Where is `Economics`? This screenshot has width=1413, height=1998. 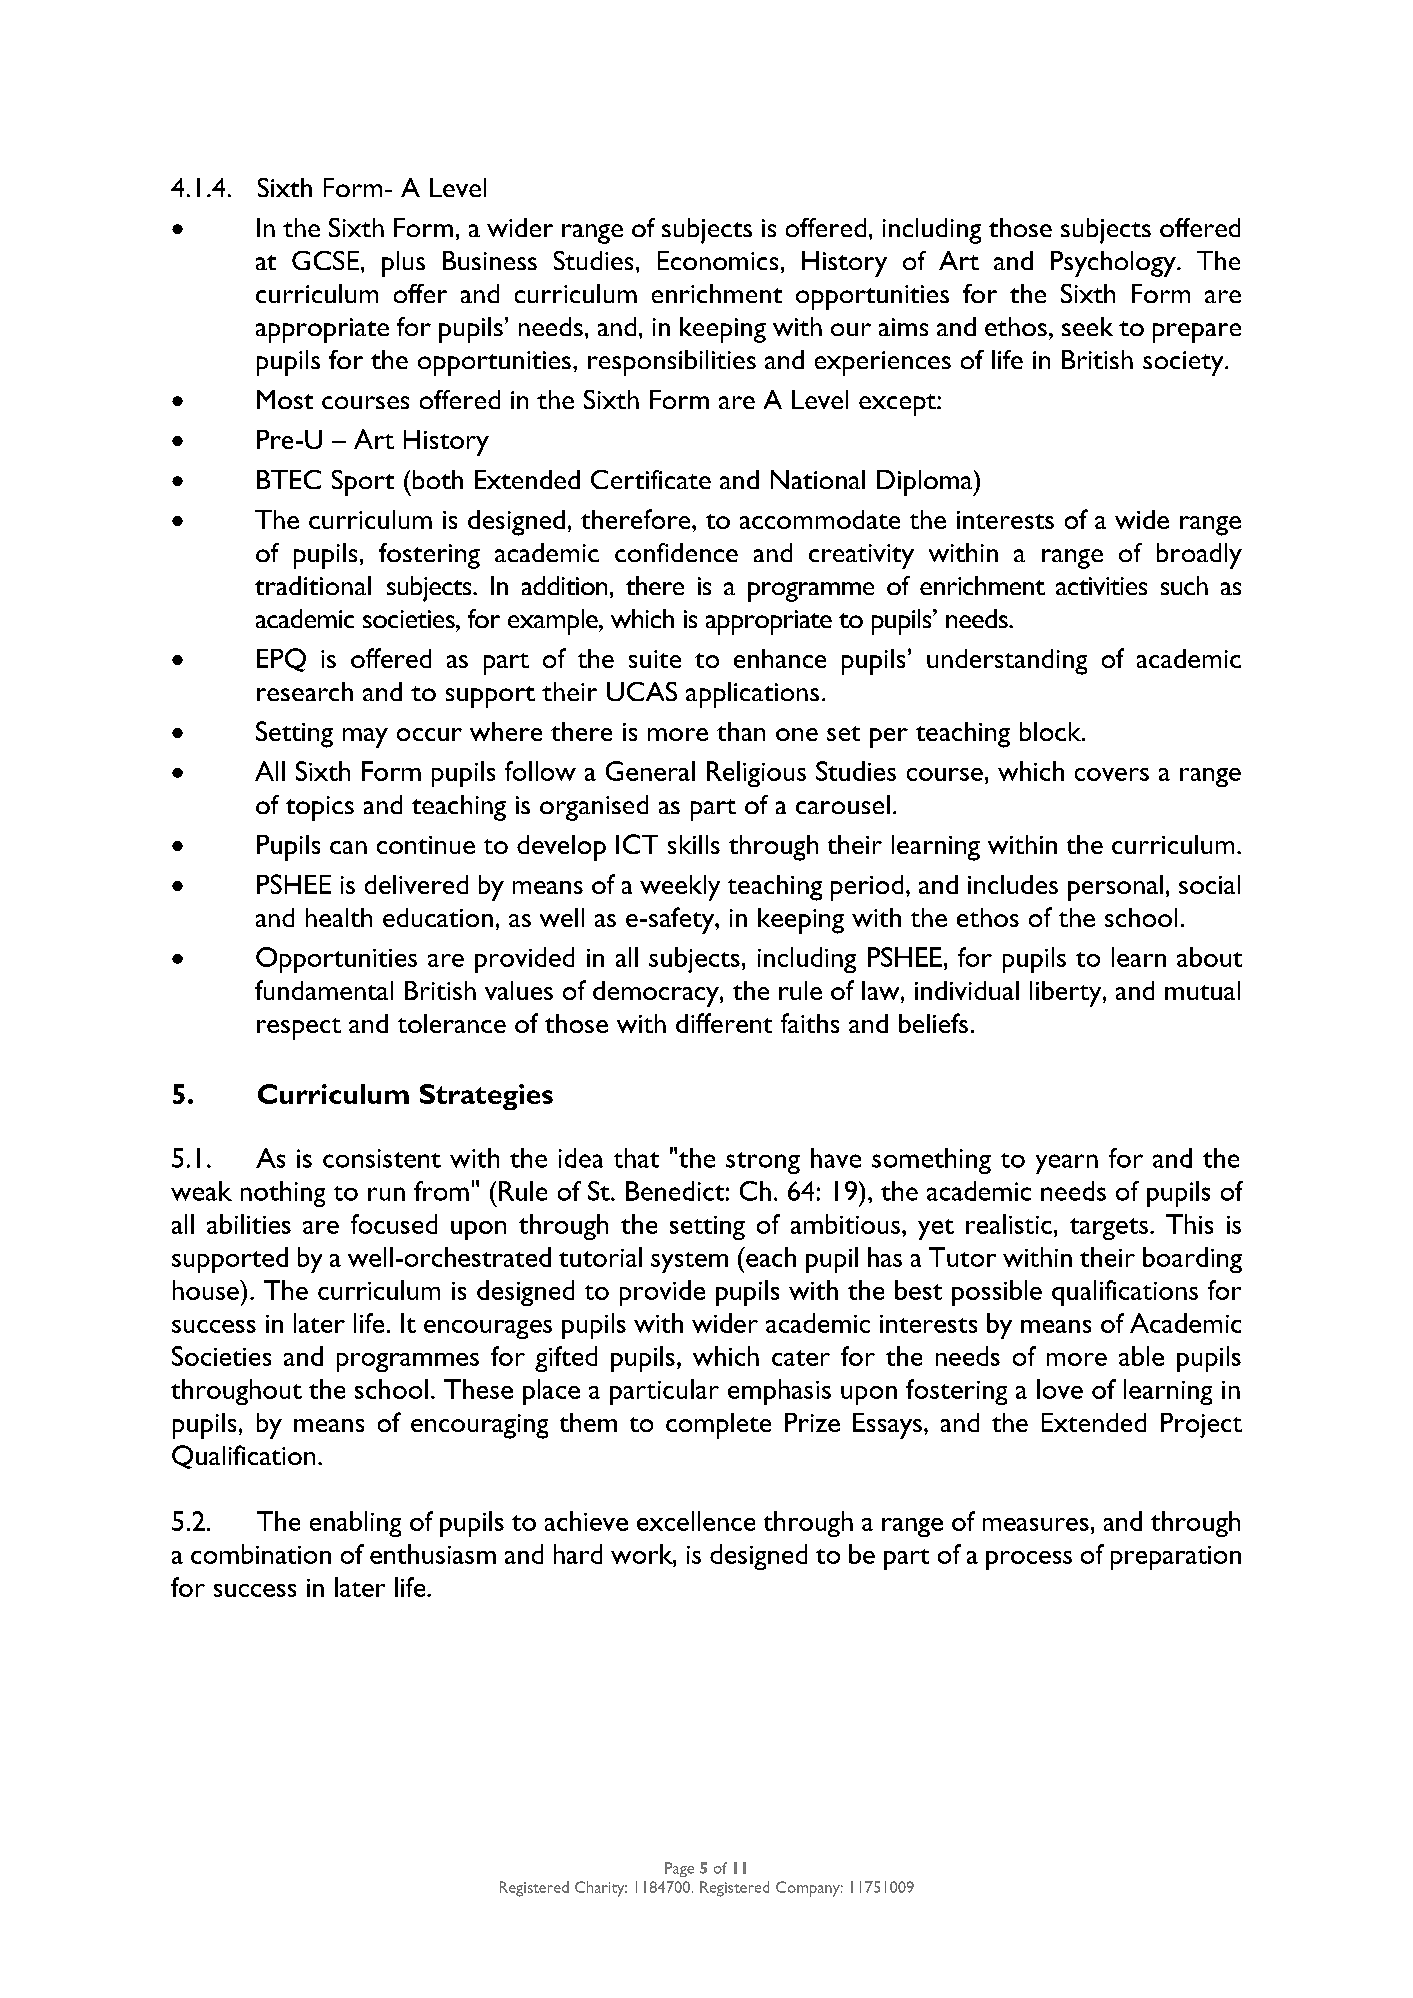 Economics is located at coordinates (718, 260).
